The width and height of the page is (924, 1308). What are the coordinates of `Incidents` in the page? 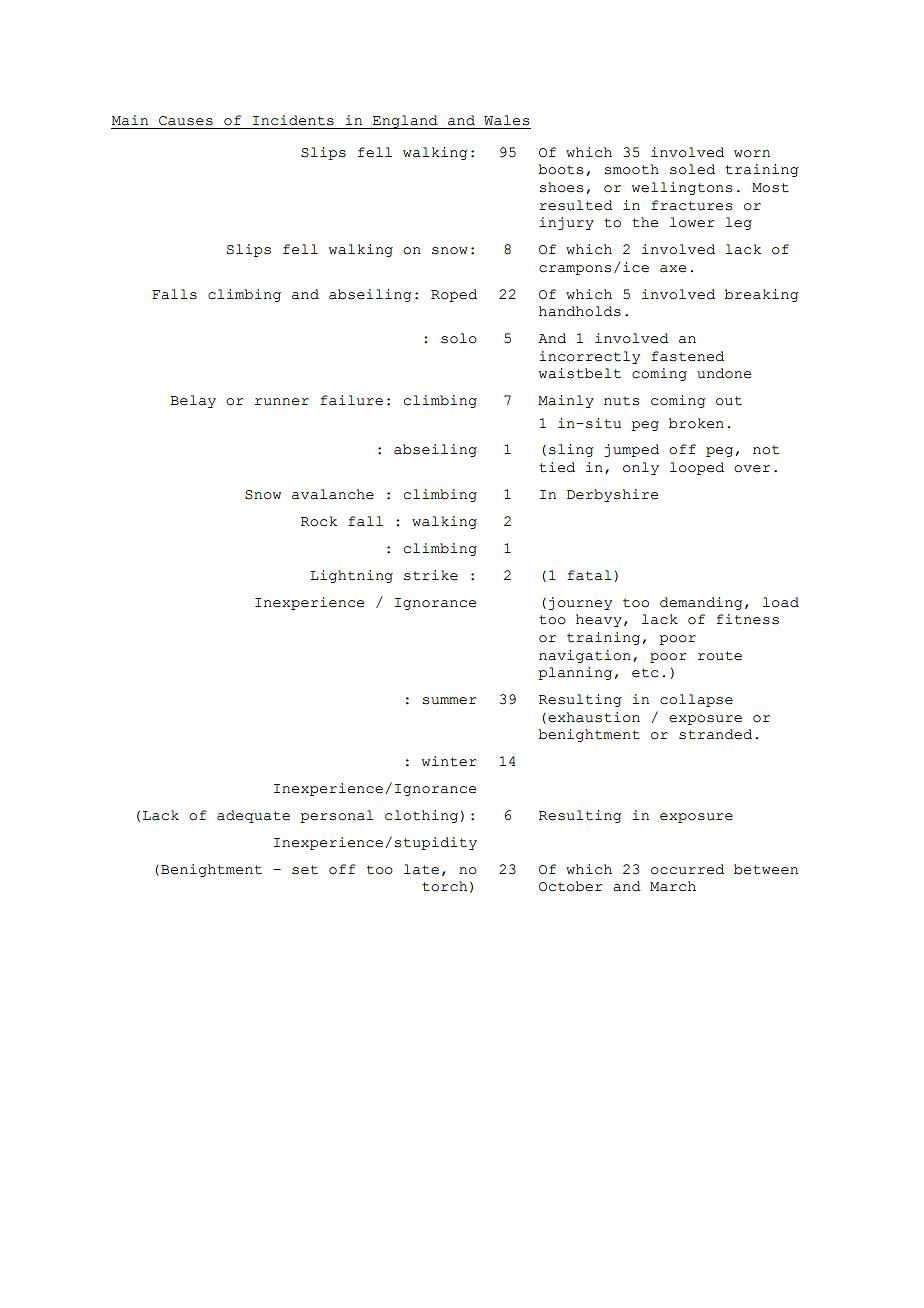 It's located at (293, 120).
